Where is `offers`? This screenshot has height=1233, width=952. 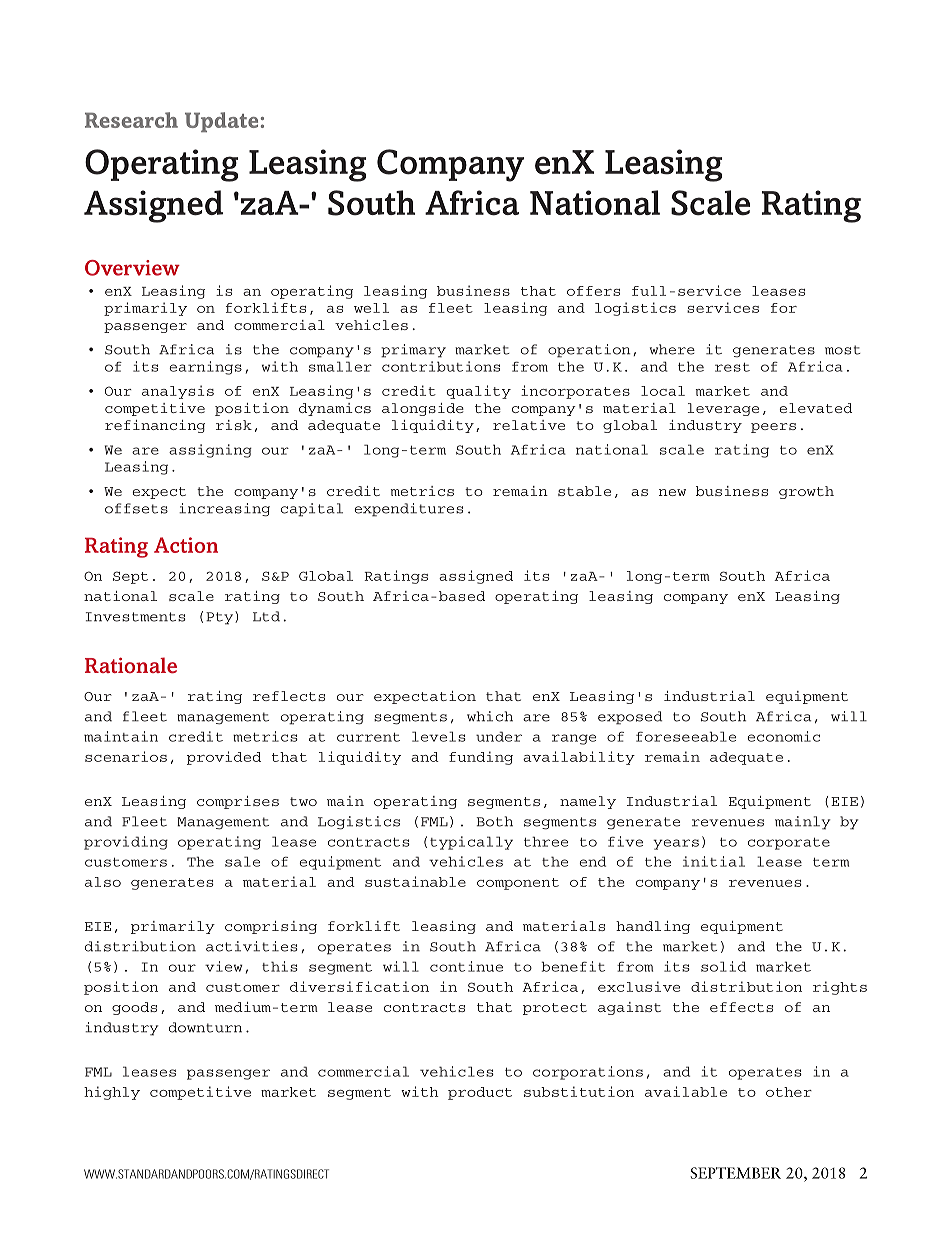 offers is located at coordinates (593, 291).
